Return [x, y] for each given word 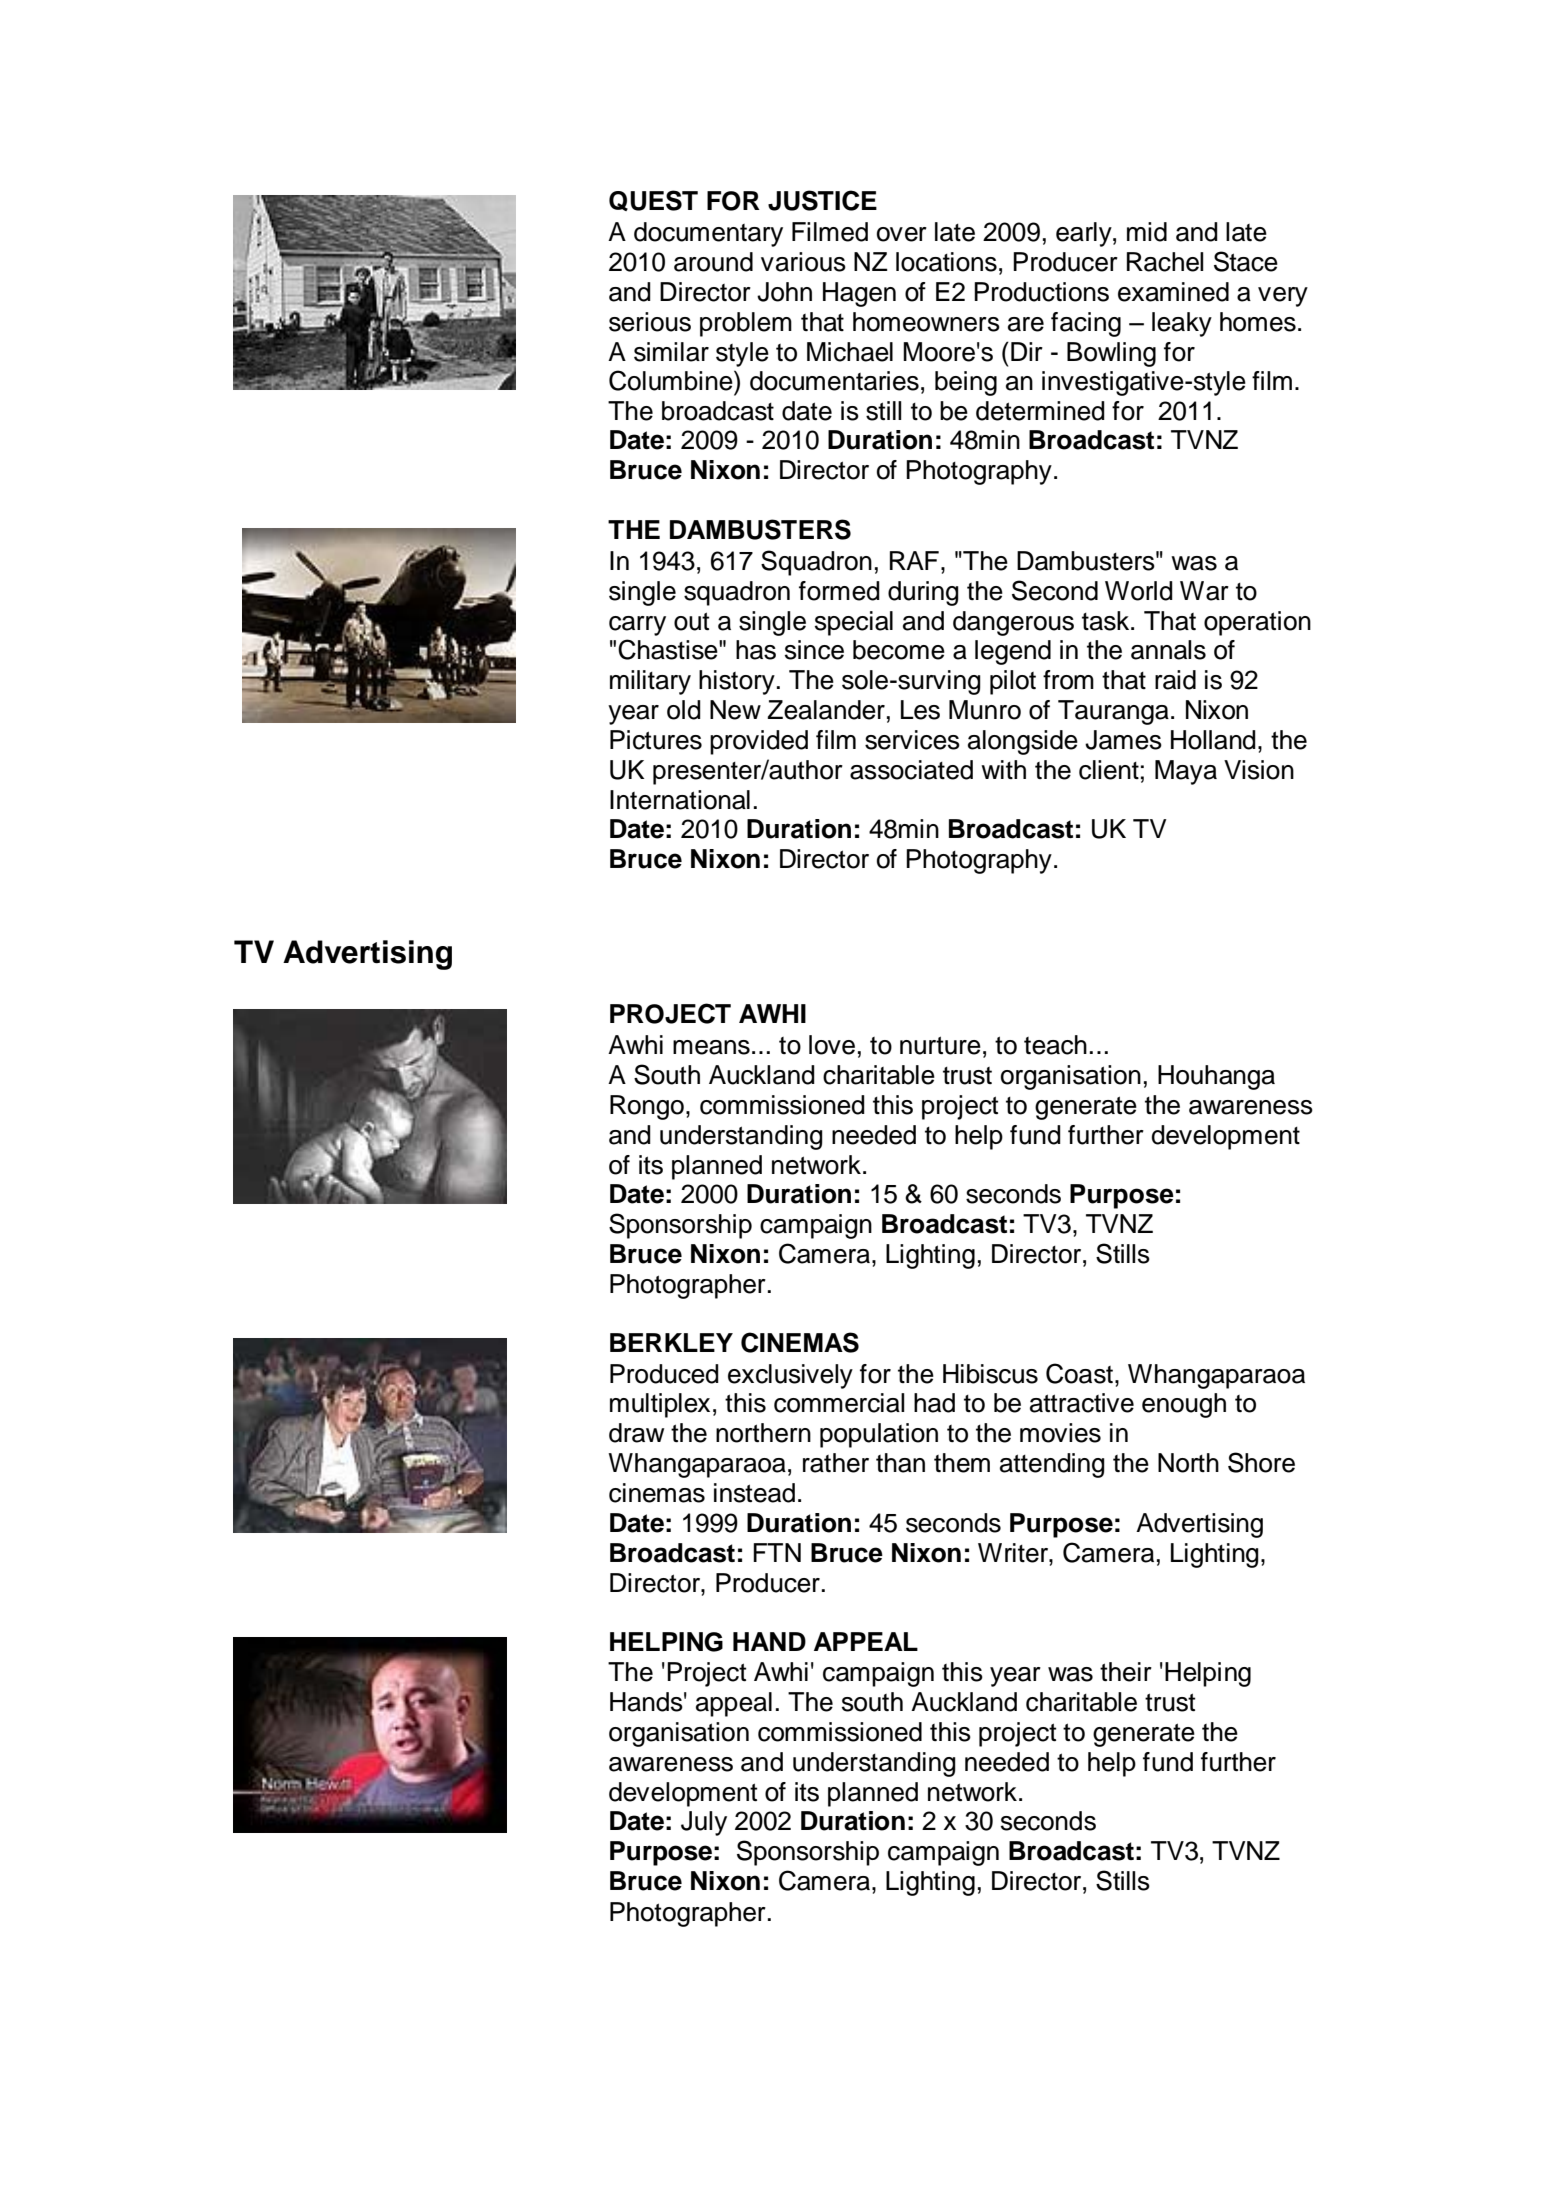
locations [946, 262]
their [1126, 1672]
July [704, 1823]
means [711, 1047]
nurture [940, 1045]
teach [1055, 1045]
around [713, 262]
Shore [1261, 1462]
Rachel [1165, 262]
